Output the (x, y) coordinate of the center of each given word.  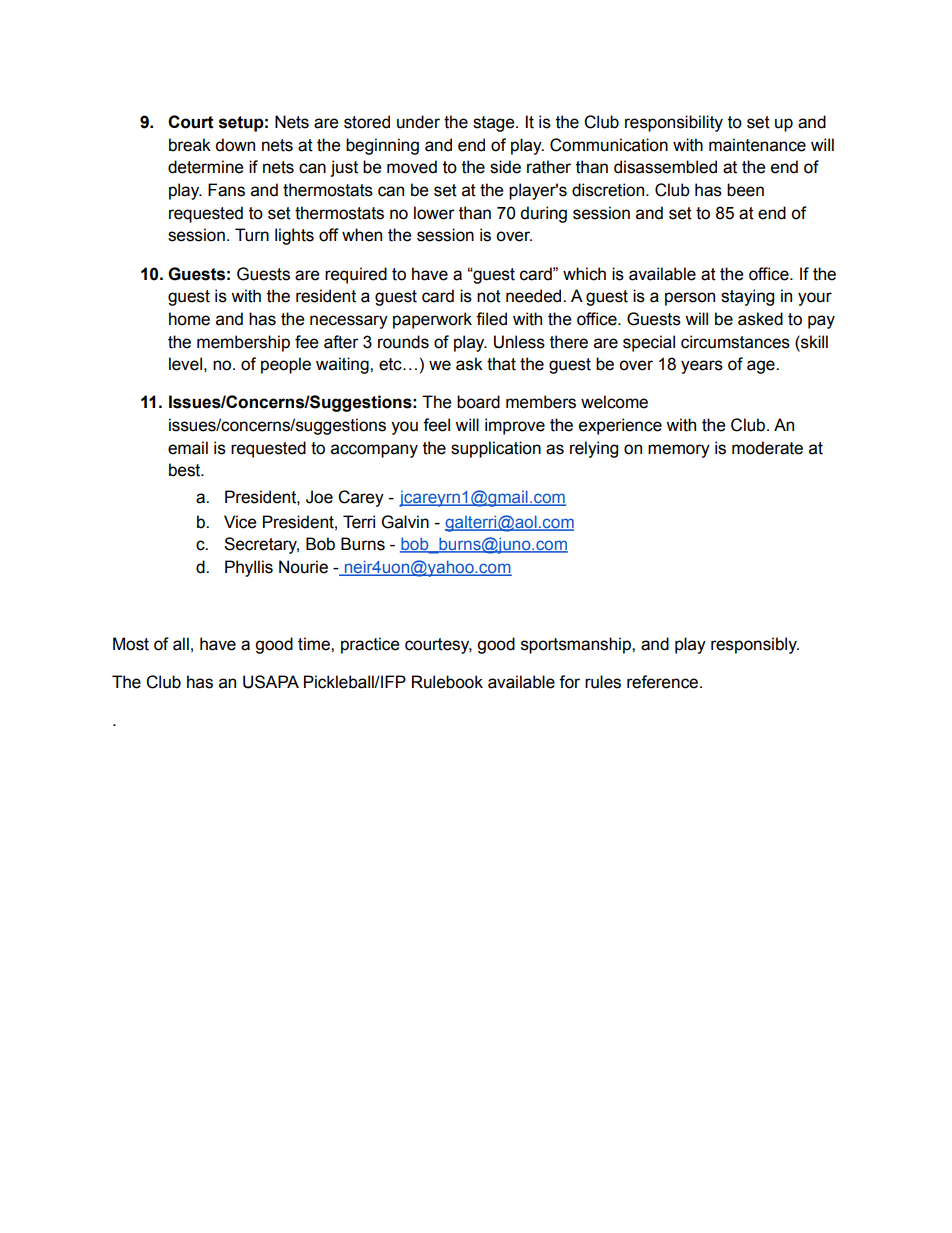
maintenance (757, 145)
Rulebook (447, 682)
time (315, 644)
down (235, 145)
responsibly (755, 645)
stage (495, 124)
